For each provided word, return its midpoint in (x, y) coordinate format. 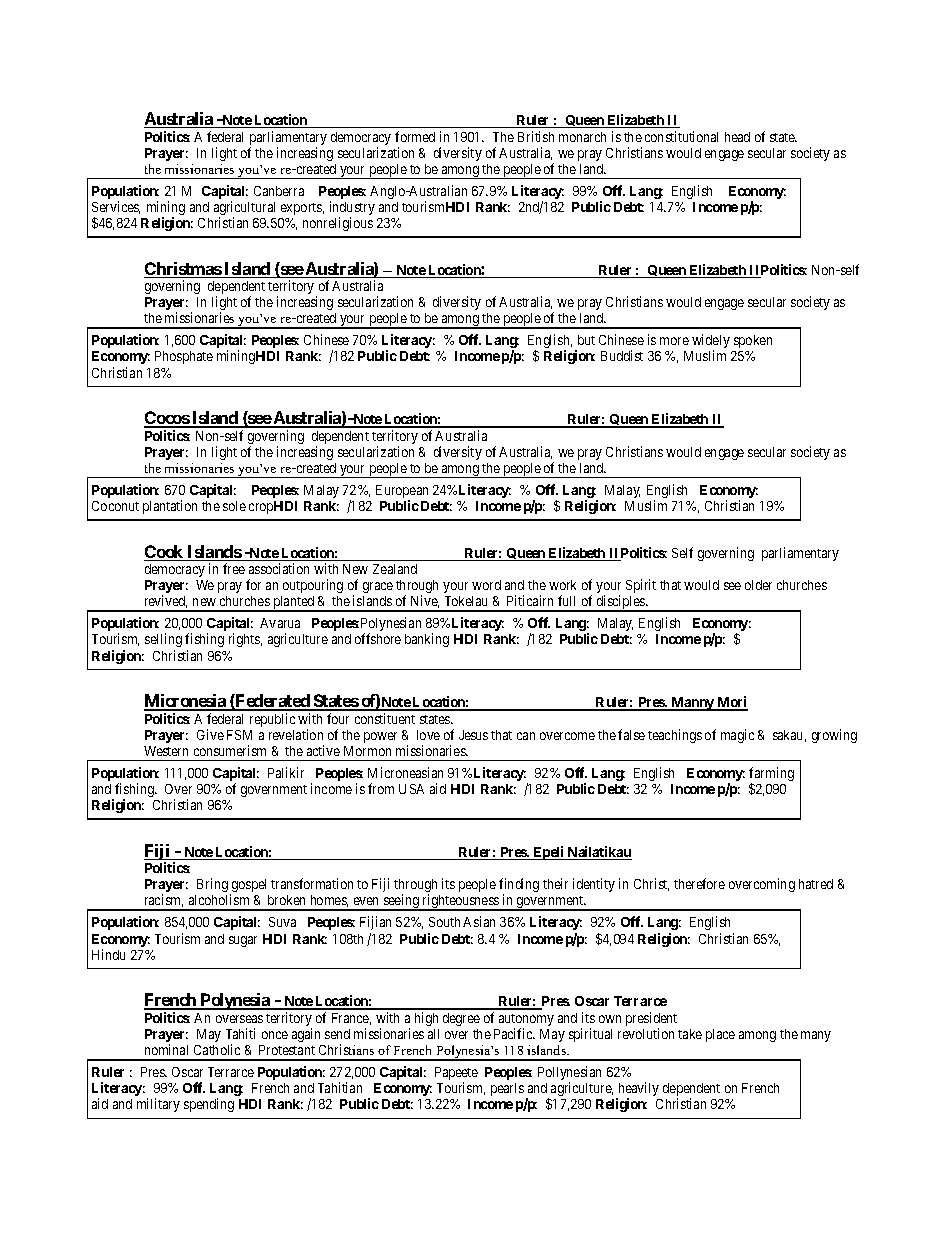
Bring (212, 885)
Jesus (473, 735)
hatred (816, 884)
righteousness (460, 902)
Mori (731, 703)
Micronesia (186, 702)
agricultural (244, 209)
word (486, 585)
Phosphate (184, 357)
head (737, 137)
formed (415, 136)
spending (209, 1105)
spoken (753, 341)
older (758, 585)
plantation (170, 507)
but (586, 340)
